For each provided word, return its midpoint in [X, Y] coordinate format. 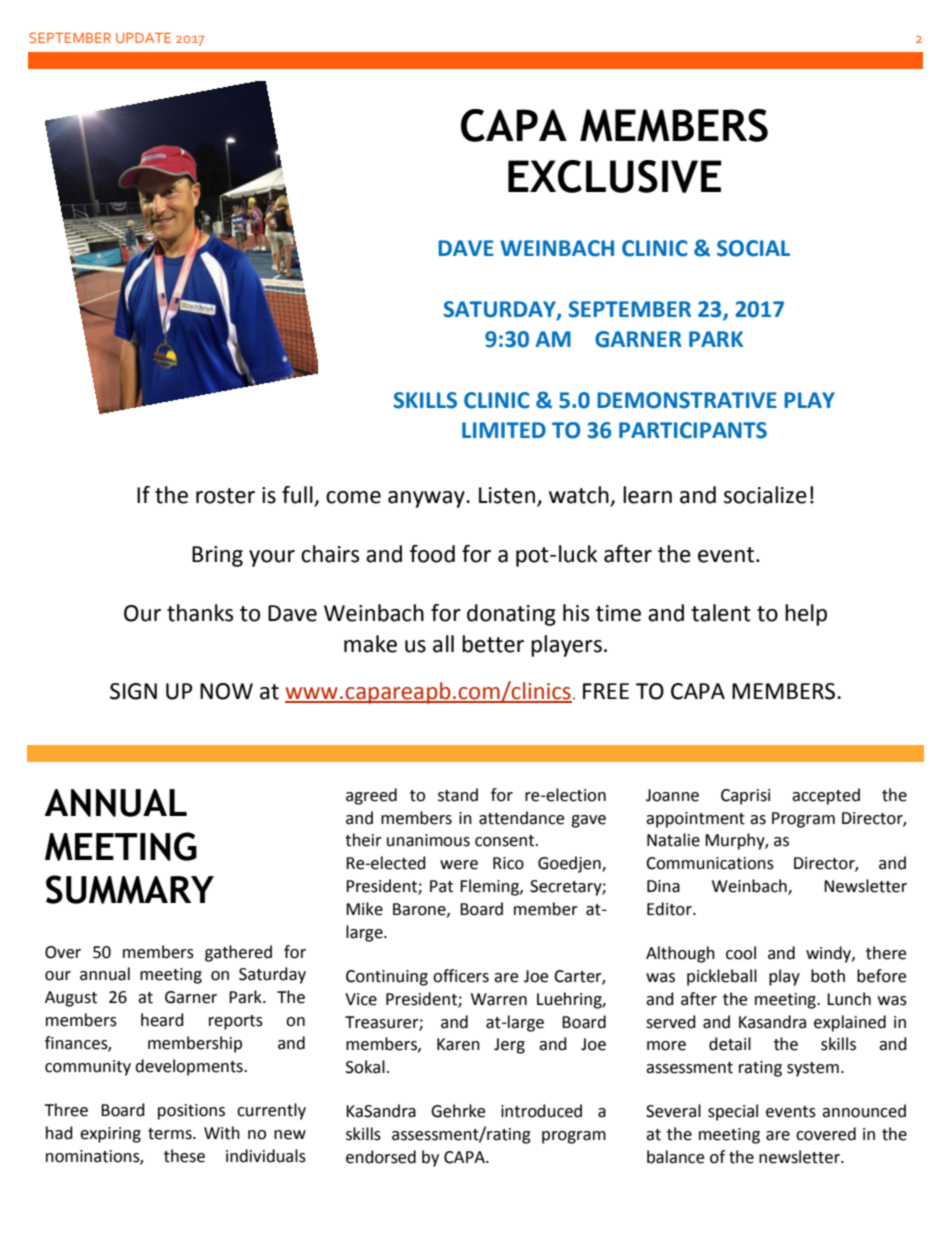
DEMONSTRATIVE [687, 400]
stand [458, 795]
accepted [826, 796]
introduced [541, 1111]
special [733, 1112]
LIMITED [504, 430]
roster [225, 496]
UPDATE [143, 38]
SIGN [133, 691]
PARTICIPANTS [693, 430]
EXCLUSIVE [615, 176]
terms [171, 1134]
